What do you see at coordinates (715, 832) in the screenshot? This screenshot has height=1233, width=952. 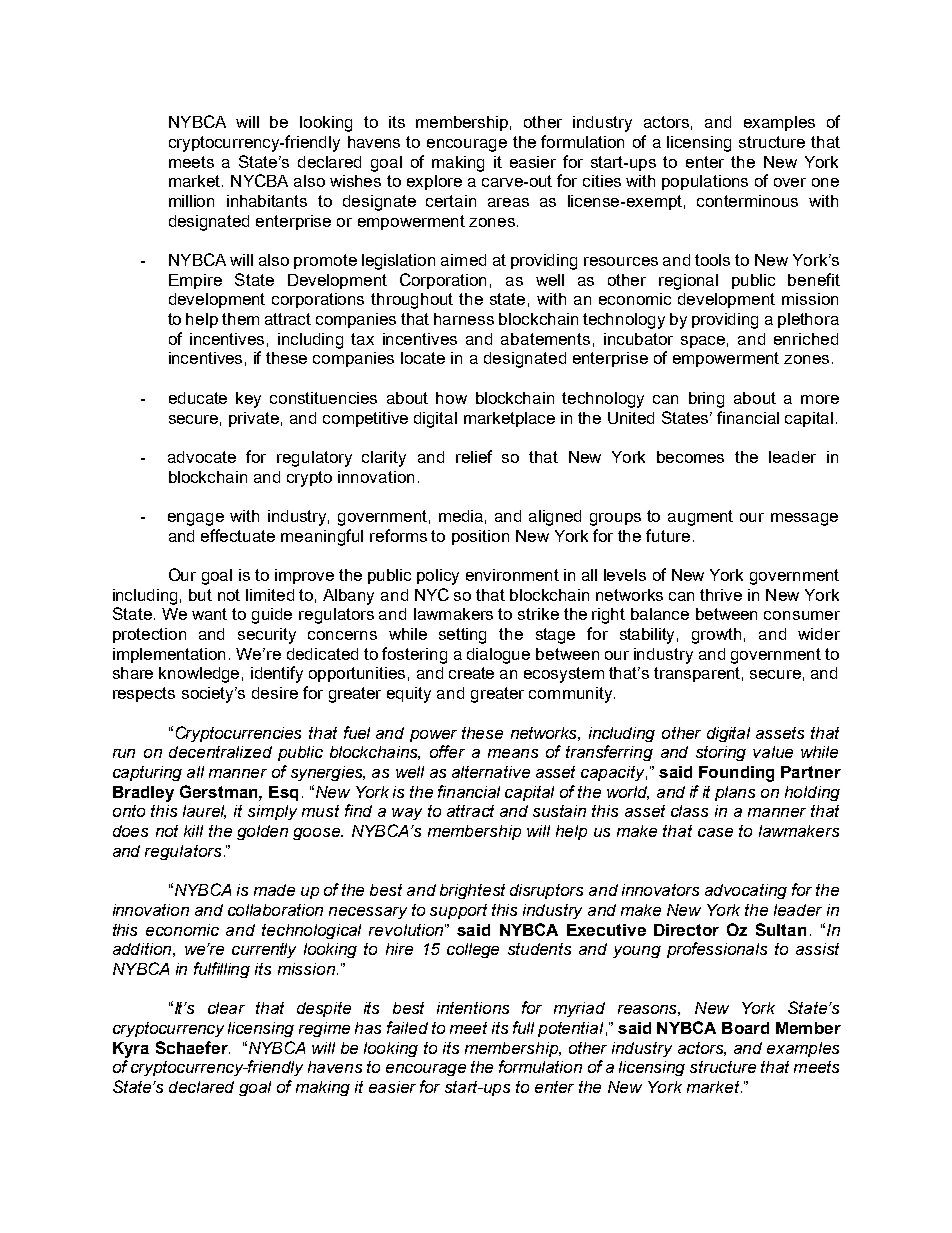 I see `case` at bounding box center [715, 832].
